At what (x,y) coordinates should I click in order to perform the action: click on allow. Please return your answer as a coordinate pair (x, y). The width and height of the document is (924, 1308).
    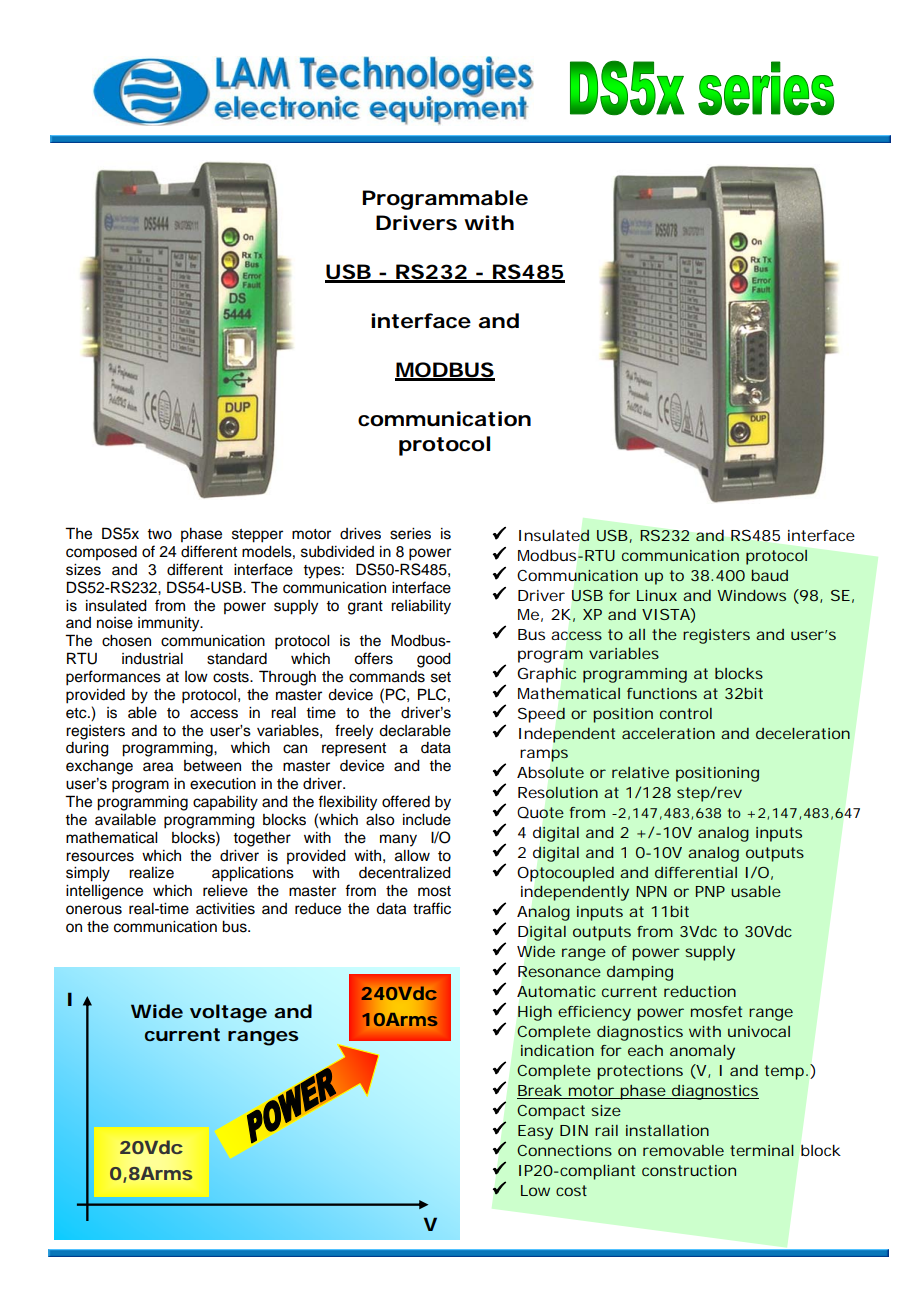
    Looking at the image, I should click on (412, 856).
